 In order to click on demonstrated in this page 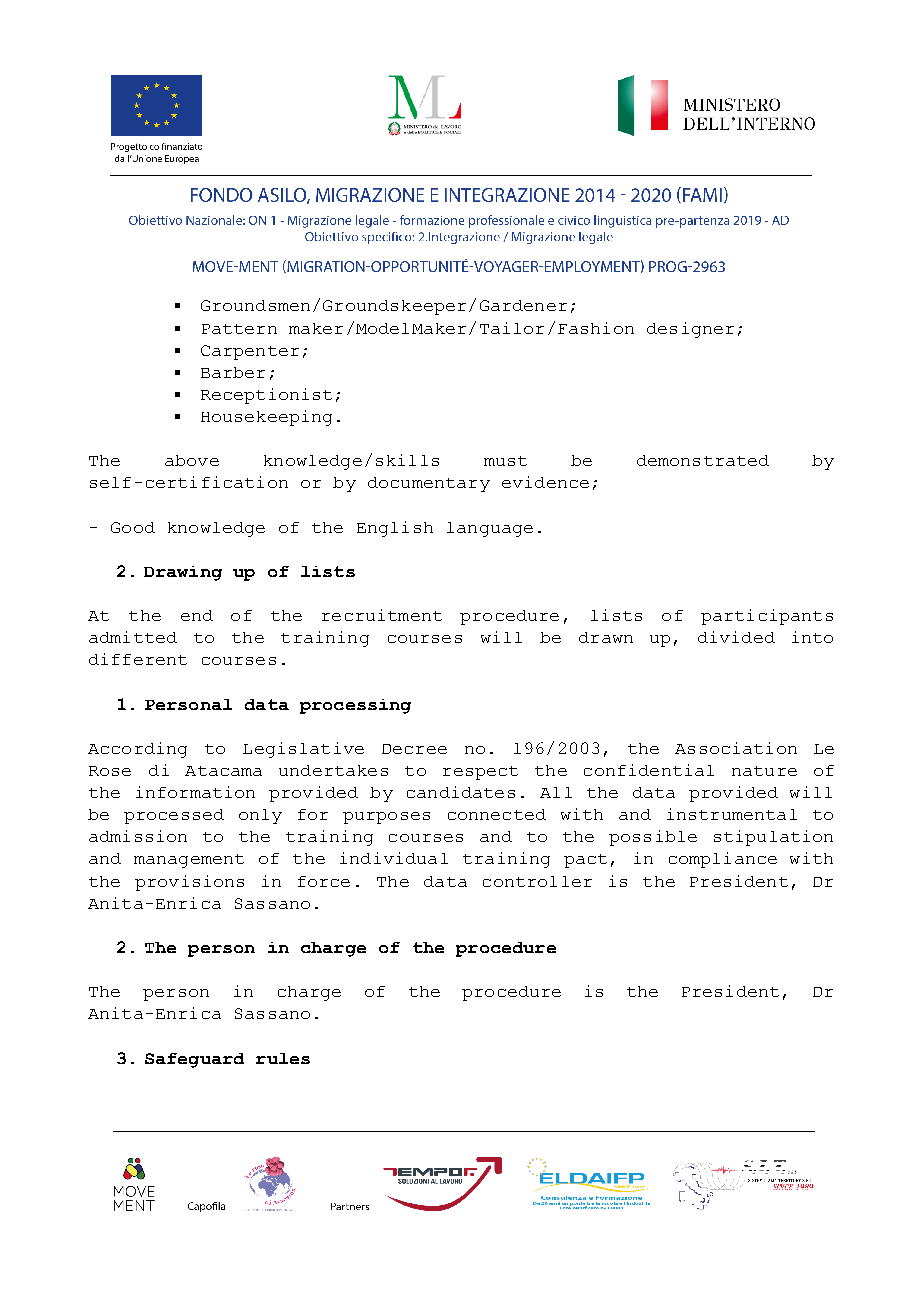, I will do `click(703, 460)`.
